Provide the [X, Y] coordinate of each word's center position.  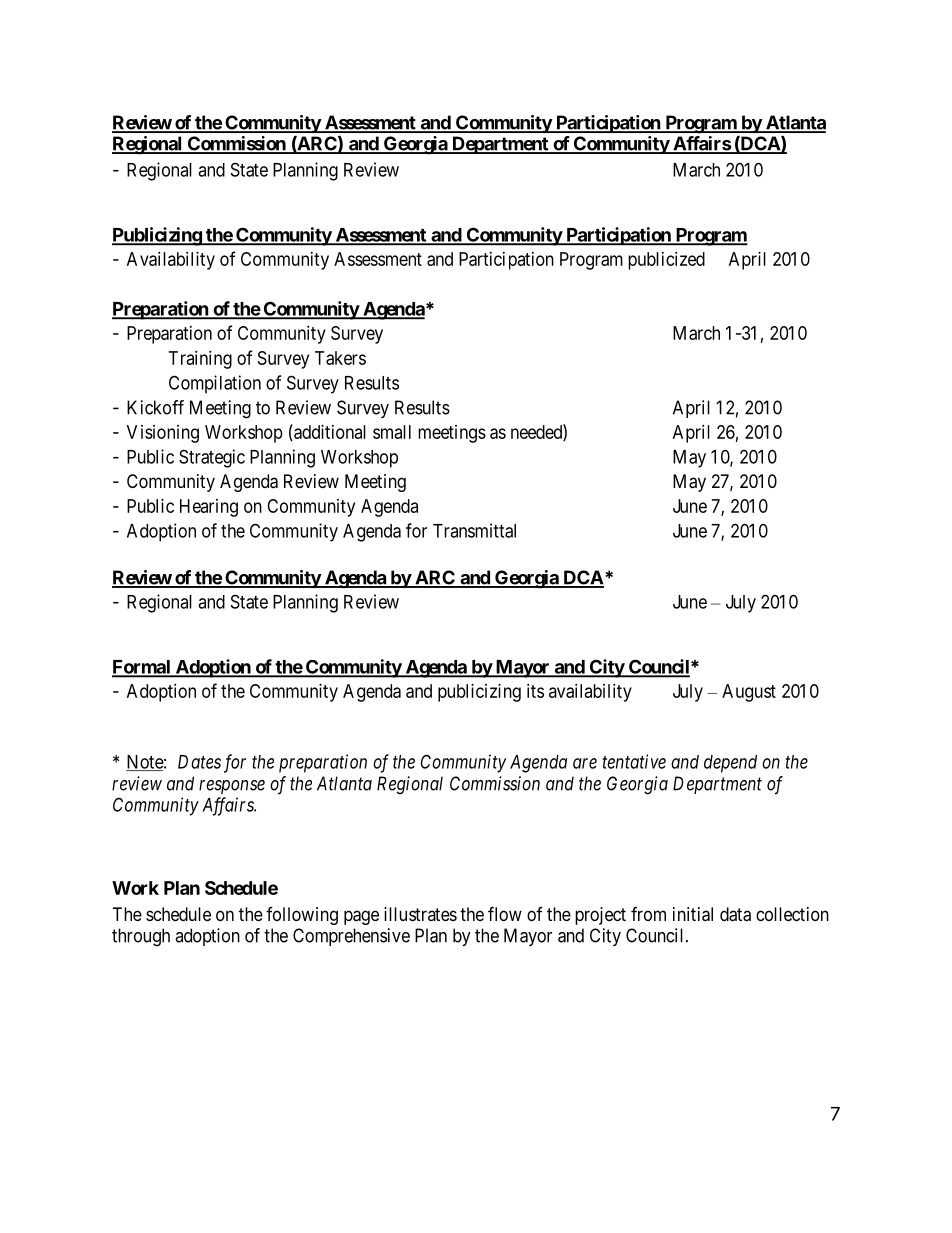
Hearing [209, 508]
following [302, 916]
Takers [340, 358]
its [535, 691]
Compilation [215, 384]
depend [730, 764]
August [749, 693]
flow [505, 913]
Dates [199, 762]
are [585, 763]
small [392, 432]
